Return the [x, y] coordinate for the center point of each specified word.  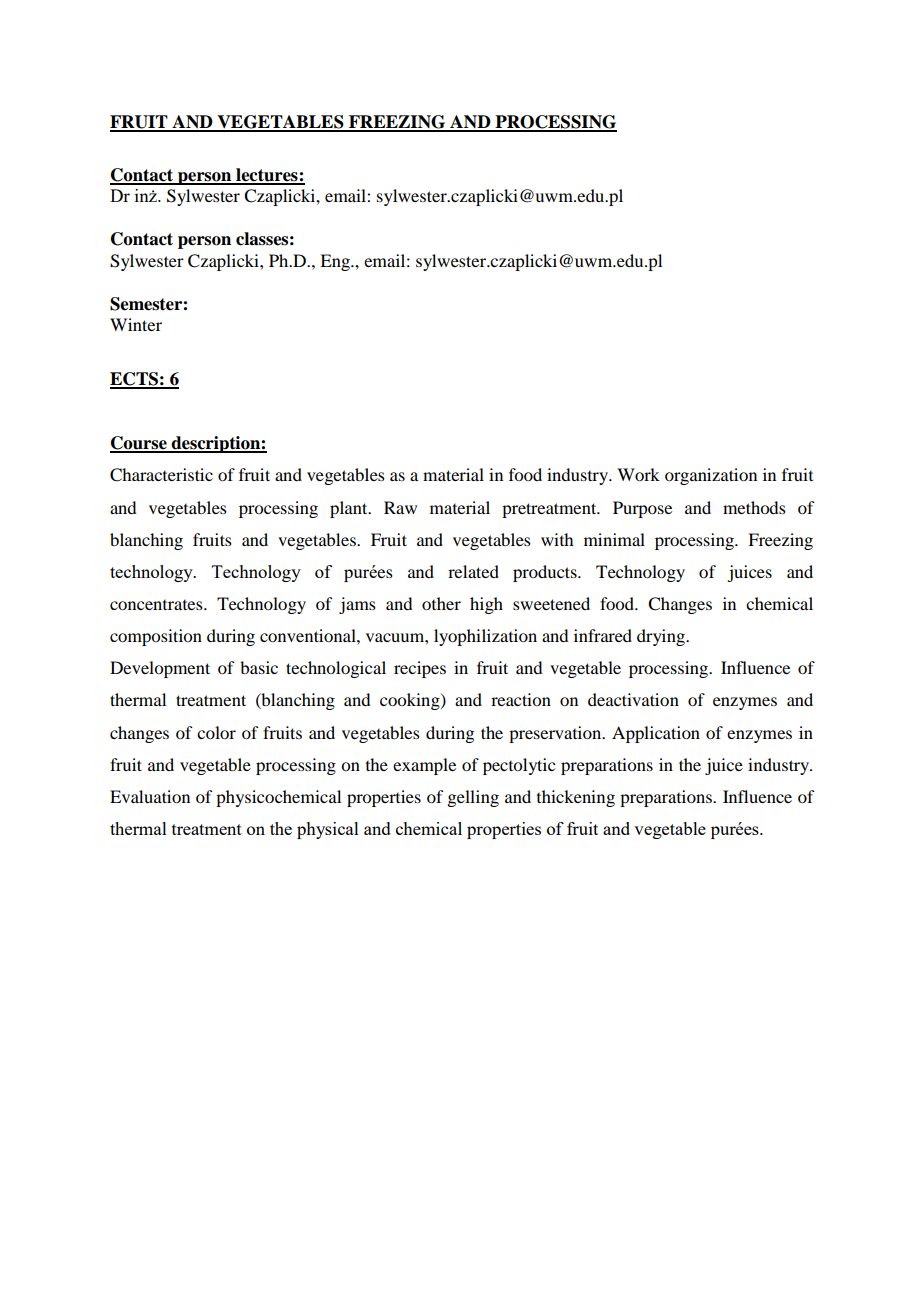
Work [638, 474]
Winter [136, 324]
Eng [336, 262]
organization [711, 476]
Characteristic [161, 475]
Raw [400, 507]
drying [662, 637]
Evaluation [150, 796]
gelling [473, 798]
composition [156, 637]
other [441, 603]
